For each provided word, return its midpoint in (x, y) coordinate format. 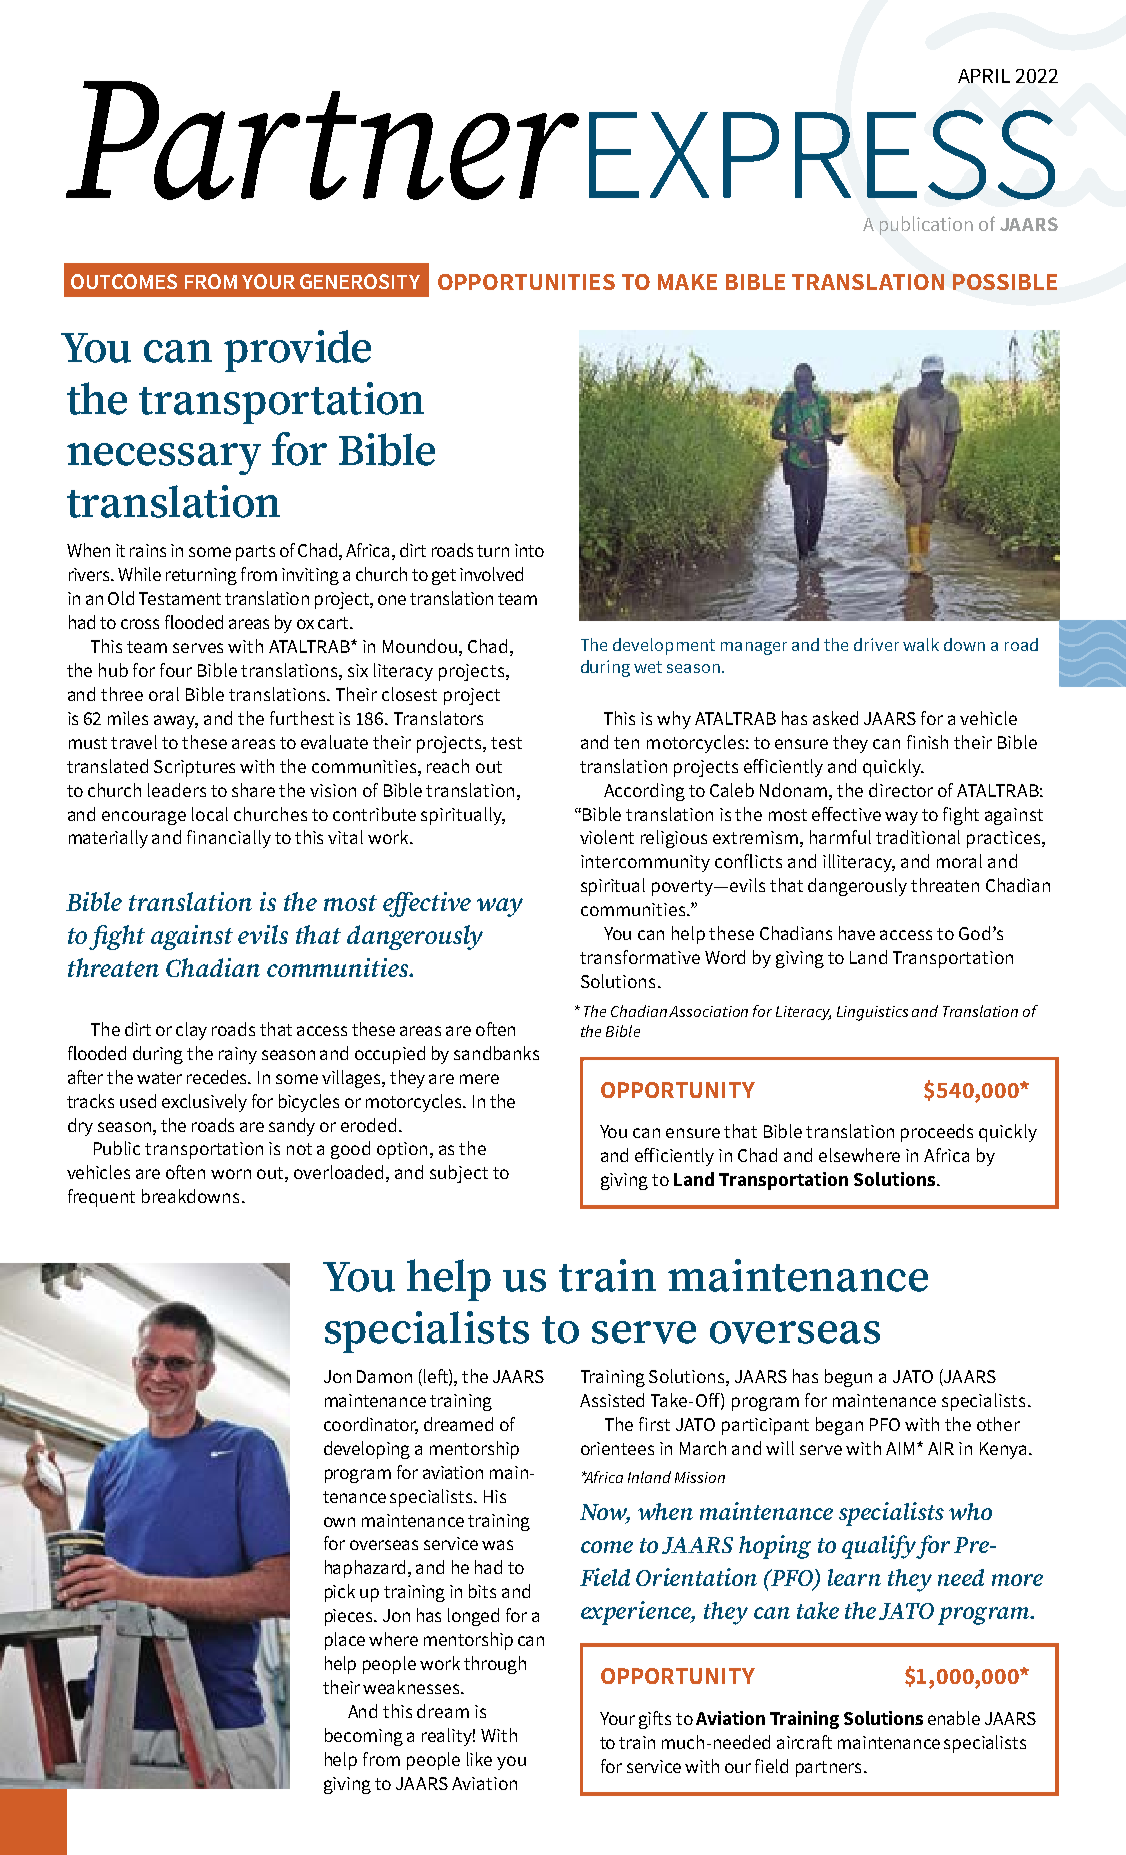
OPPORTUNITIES (526, 282)
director (901, 790)
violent (607, 837)
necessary (164, 459)
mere (479, 1079)
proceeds (937, 1133)
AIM (900, 1448)
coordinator (371, 1425)
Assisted (612, 1400)
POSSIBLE (1005, 282)
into (529, 550)
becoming (364, 1737)
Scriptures (194, 768)
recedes (218, 1077)
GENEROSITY (360, 281)
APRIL (984, 76)
